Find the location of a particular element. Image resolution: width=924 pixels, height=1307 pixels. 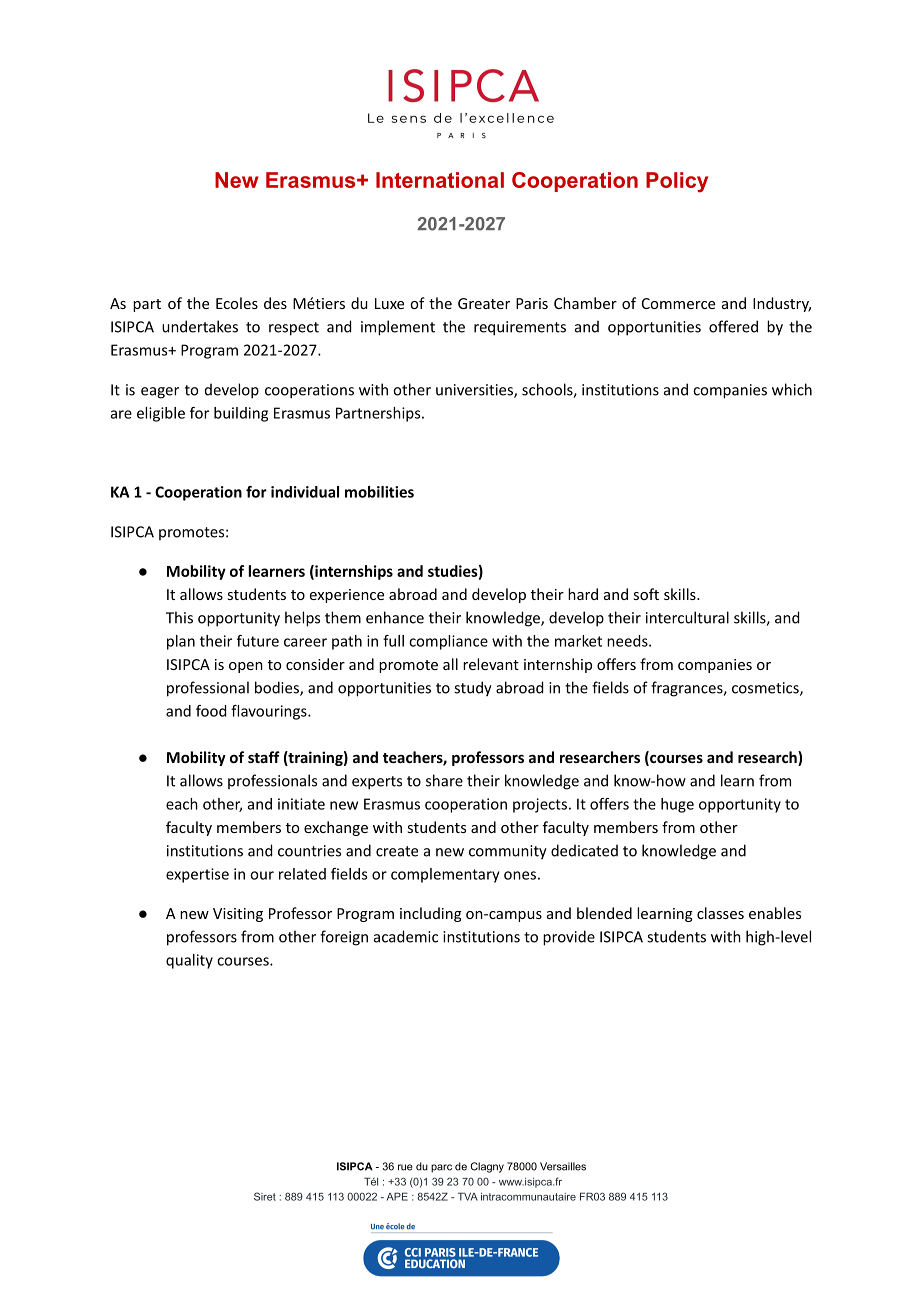

open is located at coordinates (246, 667).
